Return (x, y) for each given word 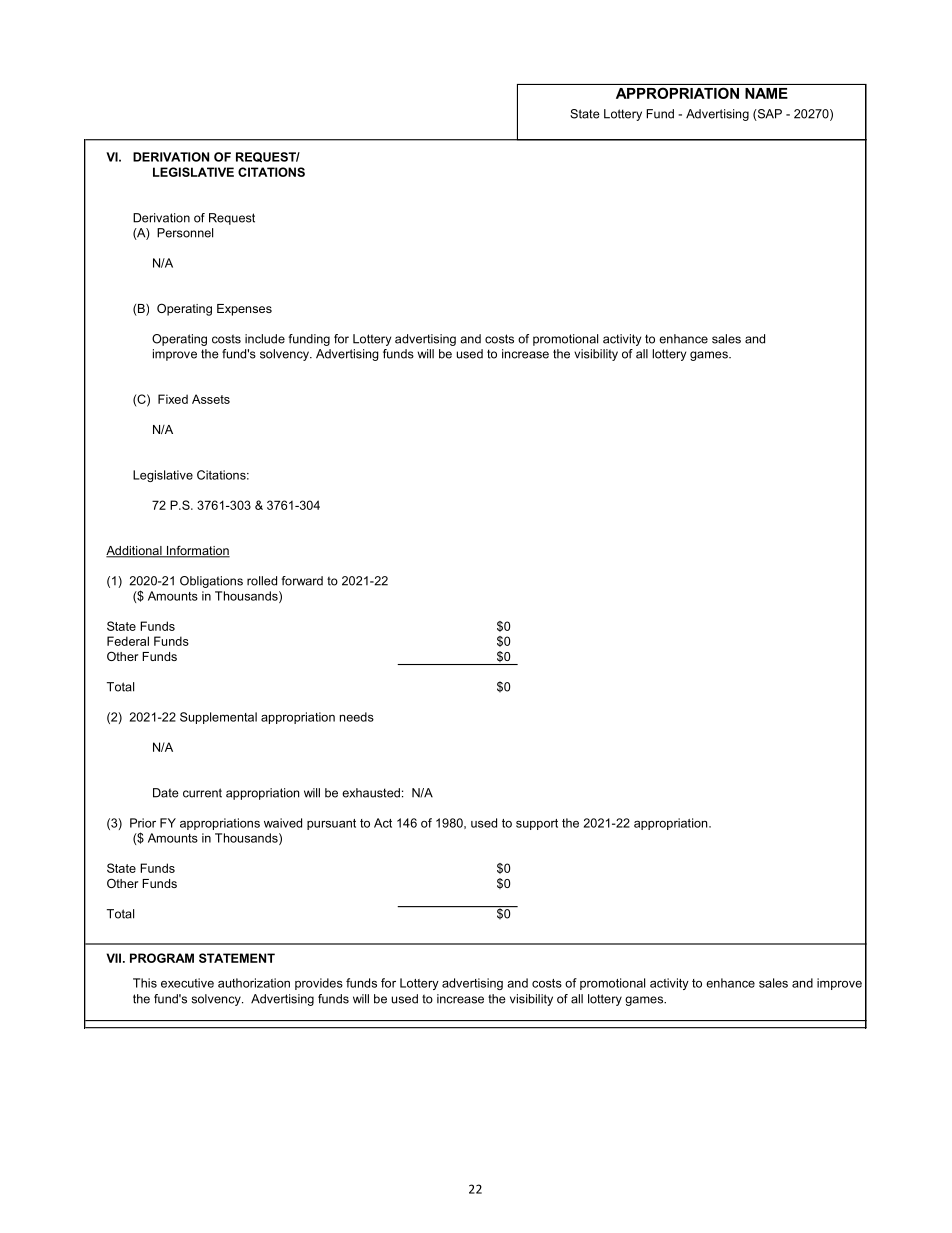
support (537, 824)
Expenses (244, 310)
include (265, 339)
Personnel (185, 233)
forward (302, 581)
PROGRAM (162, 958)
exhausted (371, 793)
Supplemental (218, 718)
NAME (766, 93)
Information (197, 551)
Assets (211, 399)
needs (357, 717)
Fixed (173, 399)
